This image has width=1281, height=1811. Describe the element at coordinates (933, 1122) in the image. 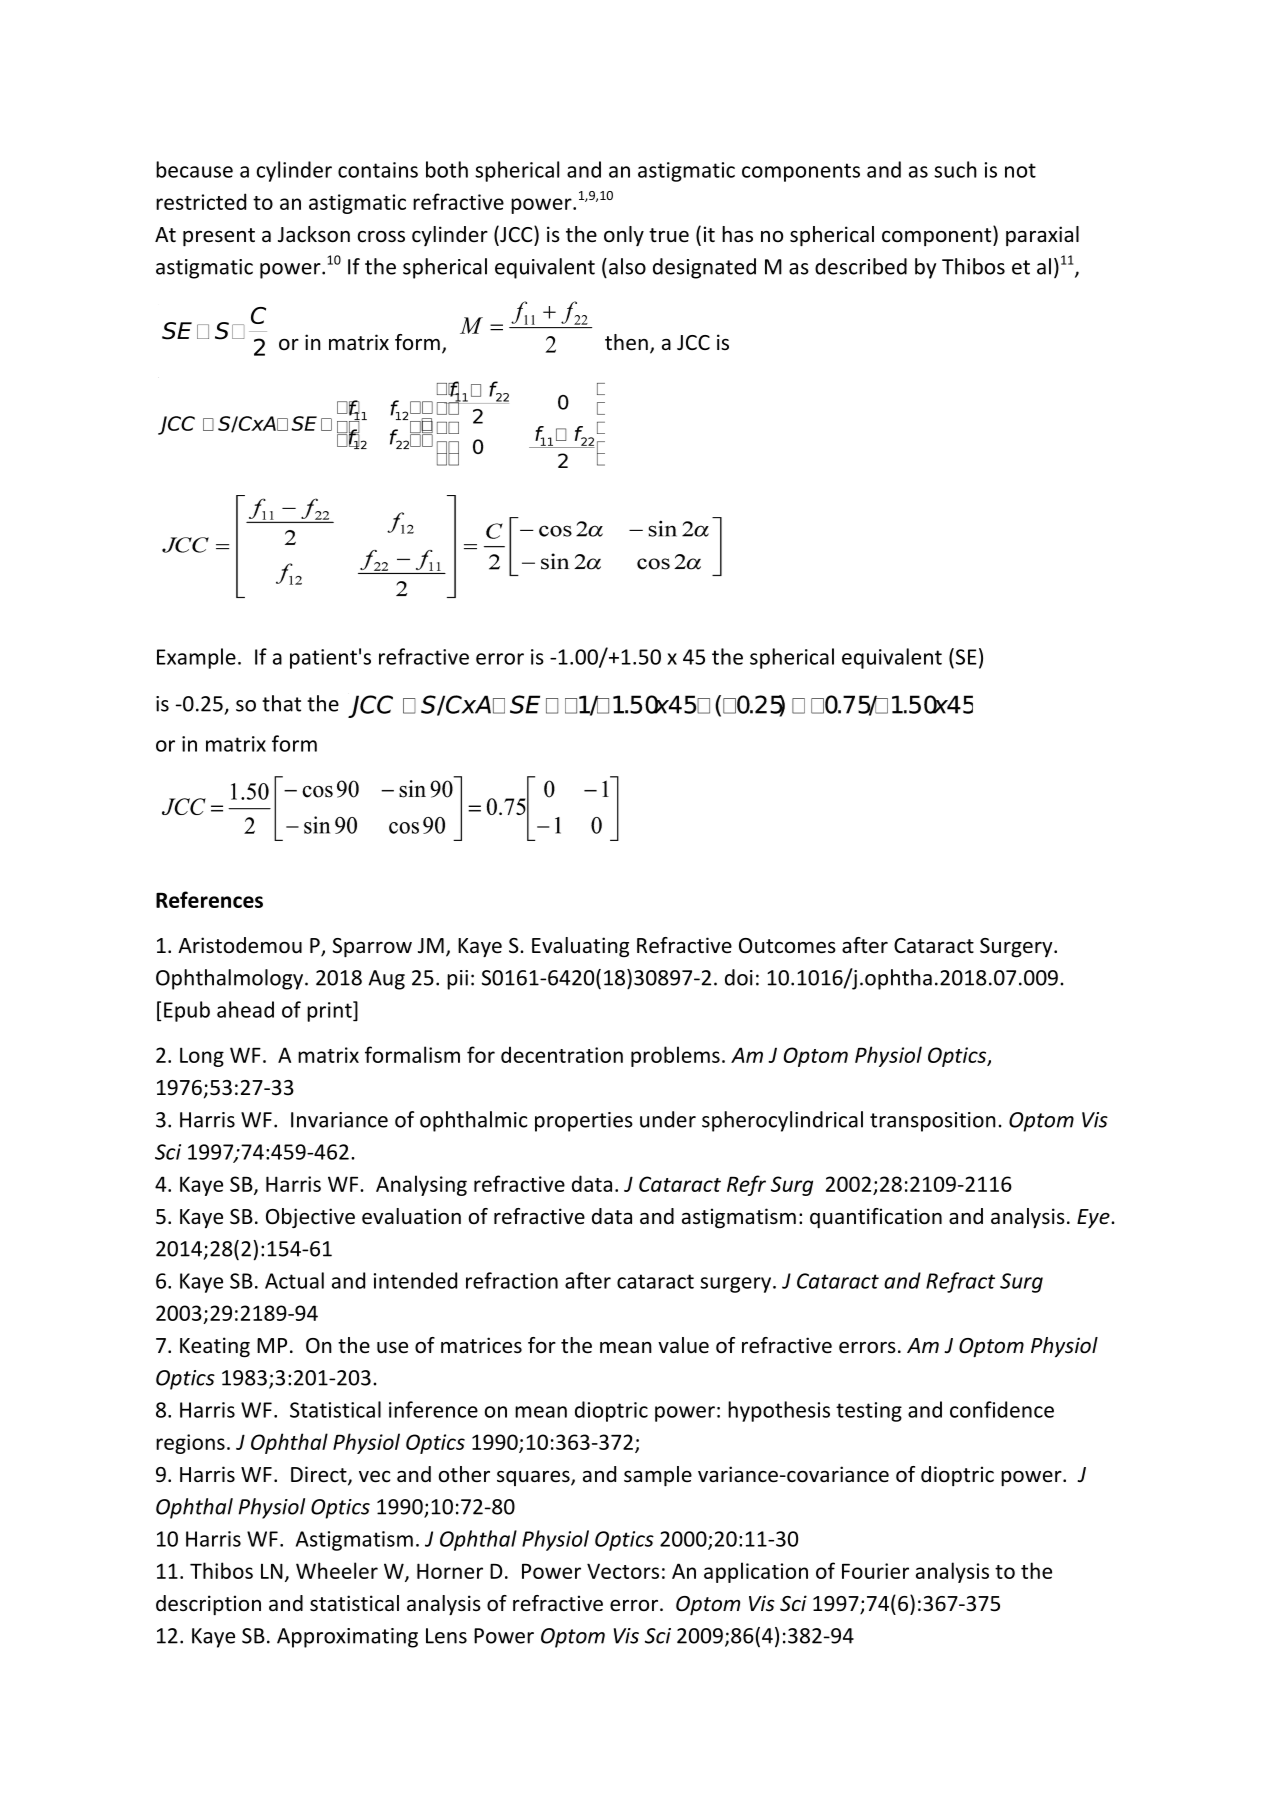

I see `transposition` at that location.
